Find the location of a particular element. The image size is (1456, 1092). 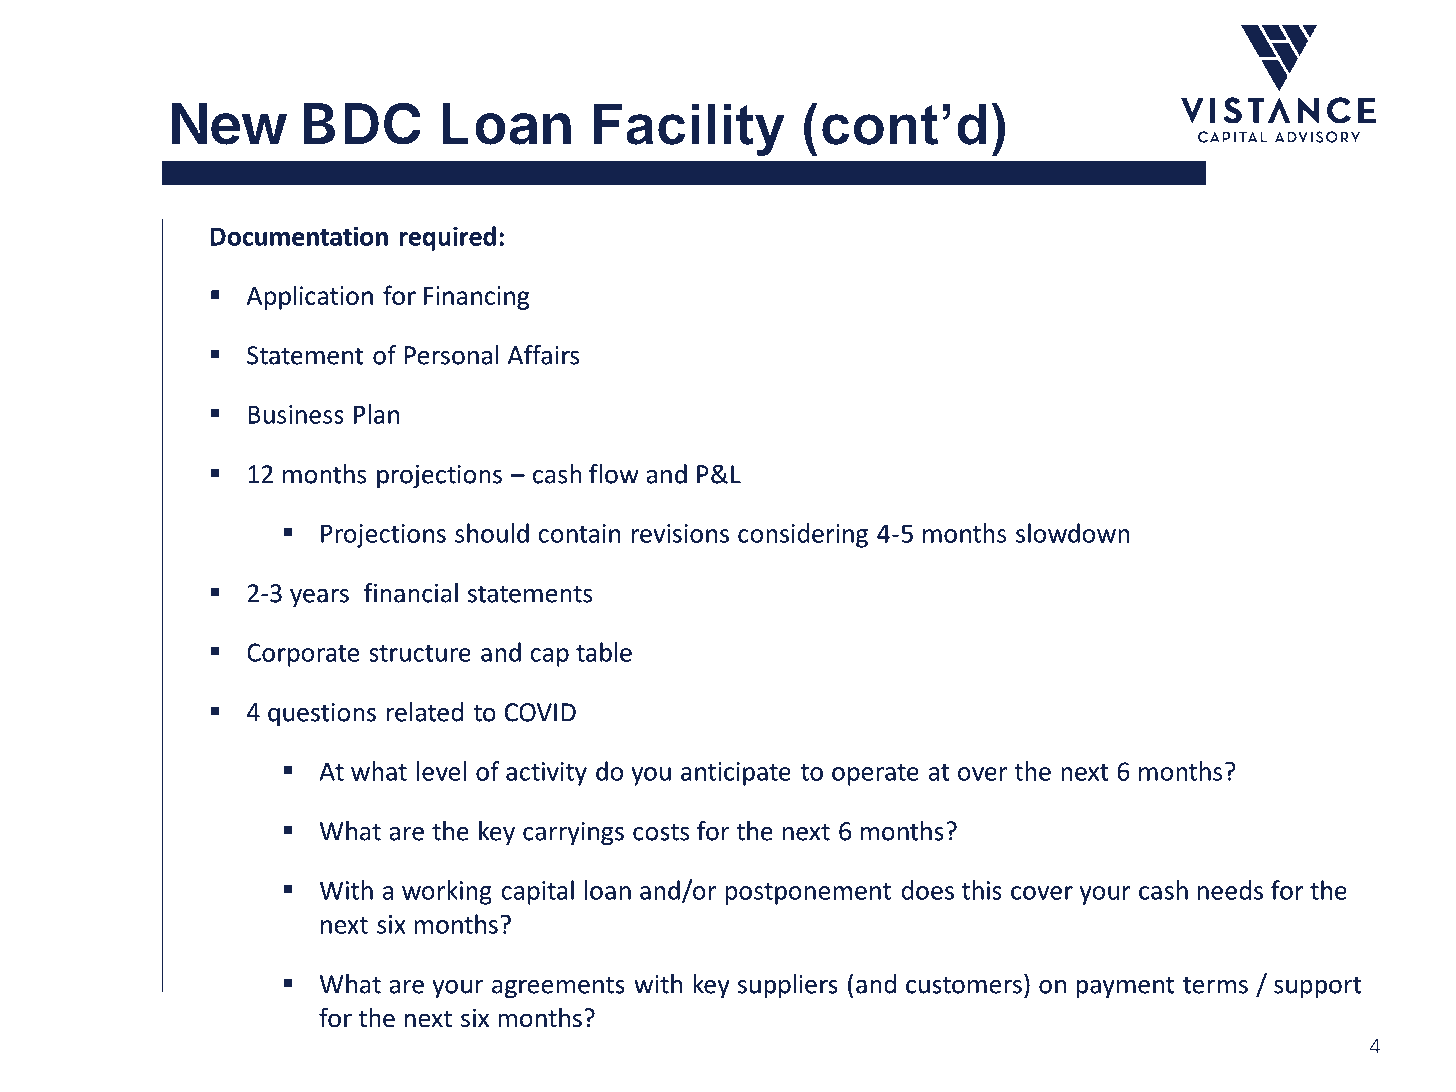

required is located at coordinates (447, 238).
